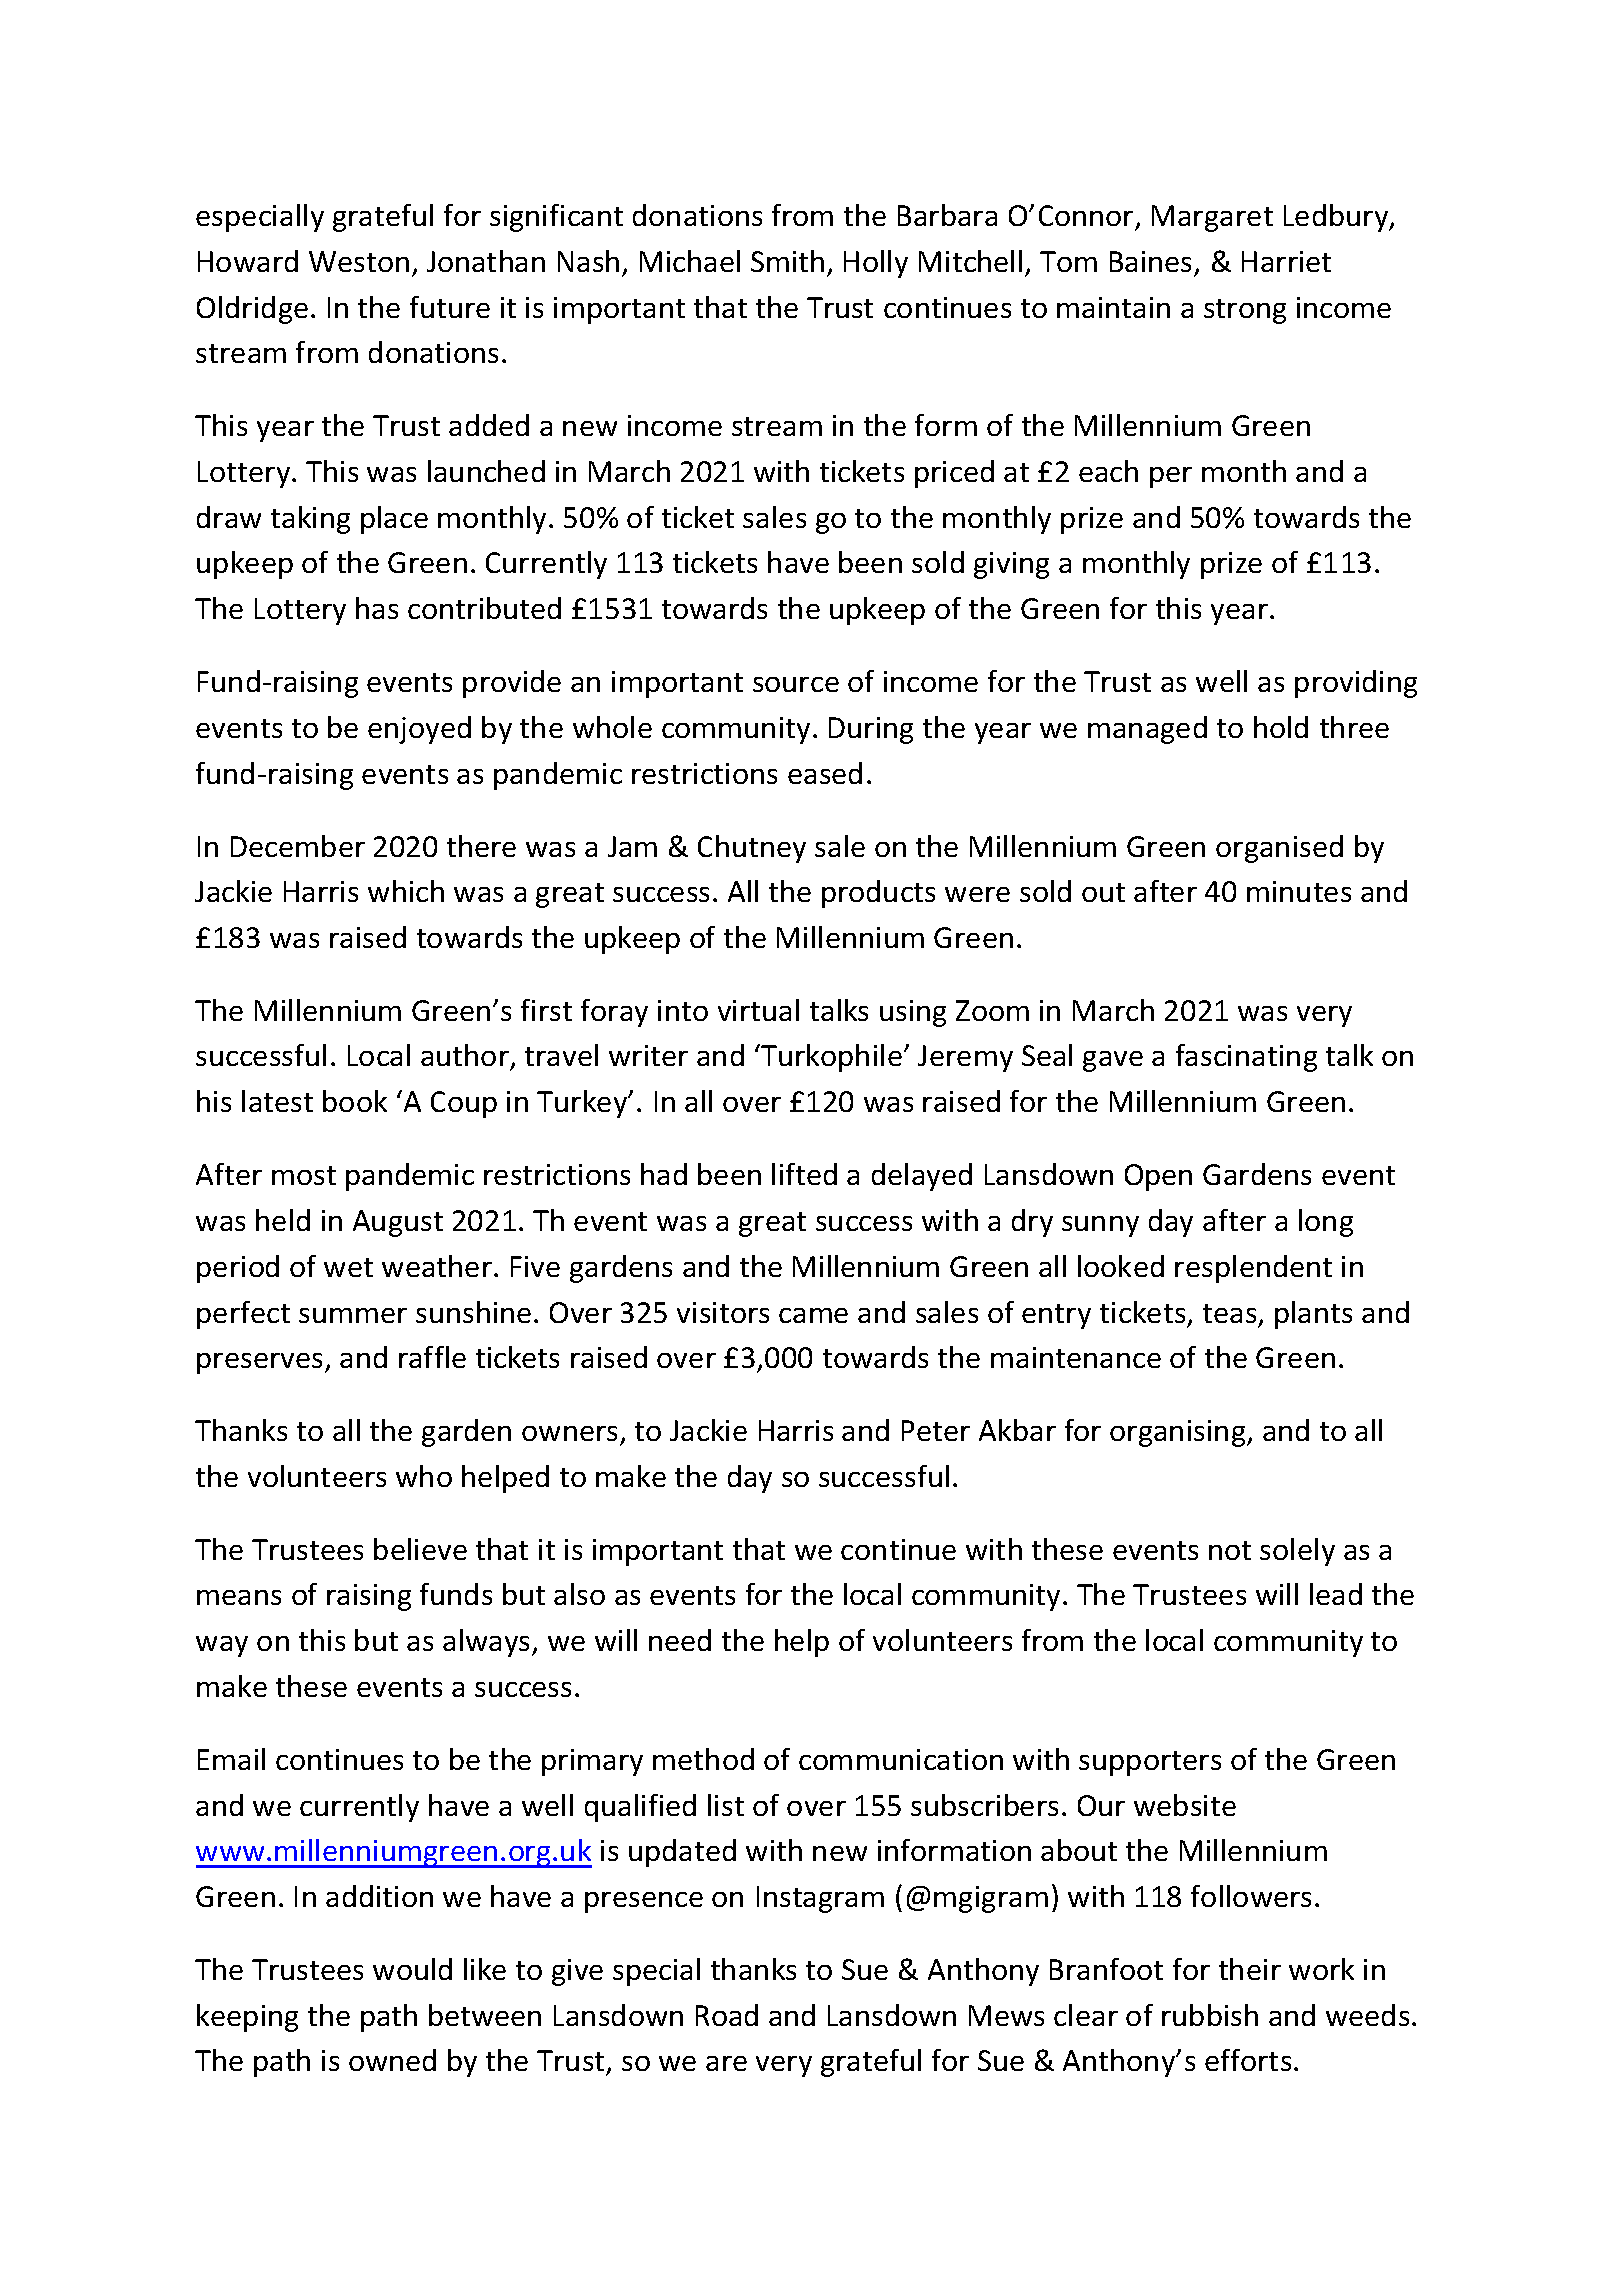  What do you see at coordinates (1230, 1550) in the screenshot?
I see `not` at bounding box center [1230, 1550].
